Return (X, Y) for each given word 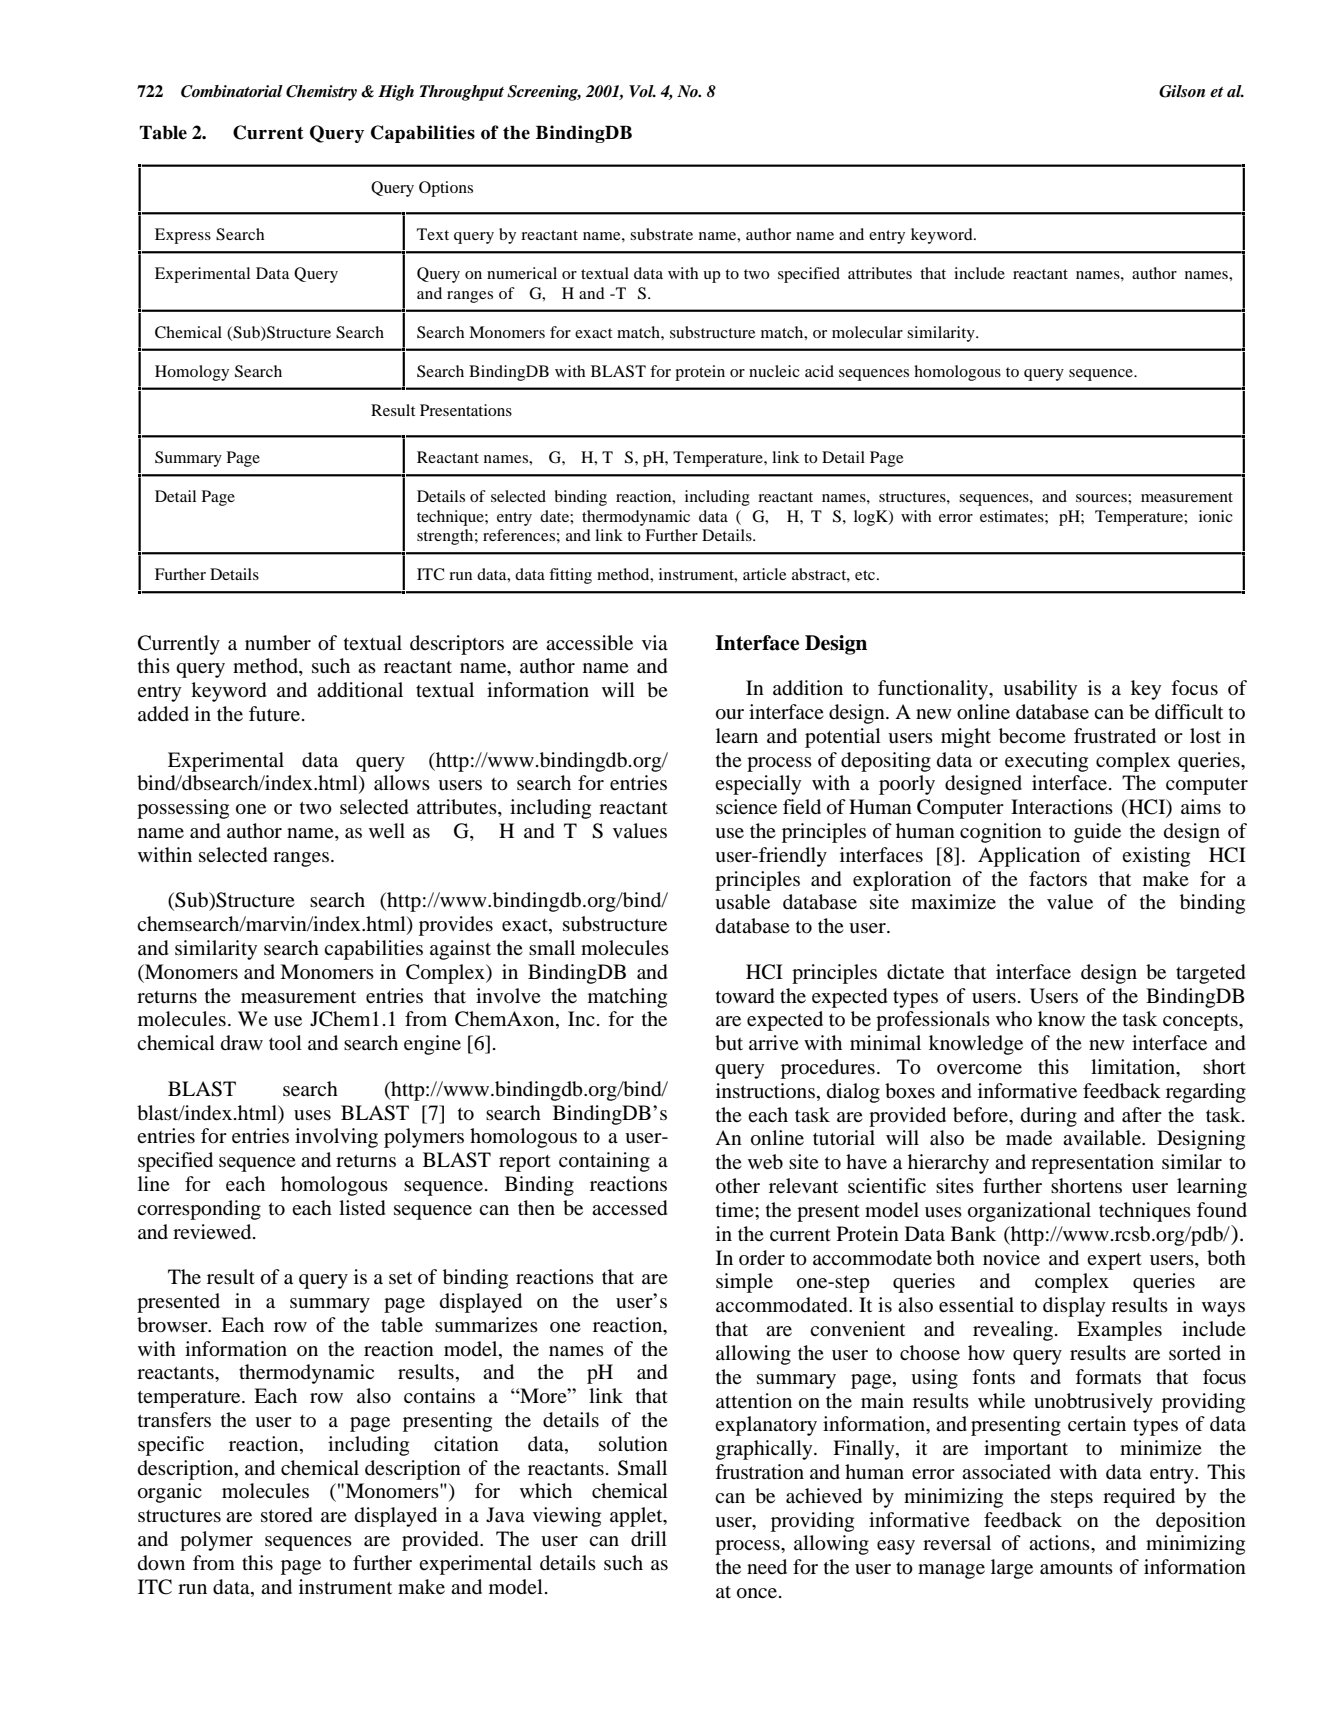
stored (287, 1515)
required (1139, 1498)
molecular (867, 332)
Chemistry (321, 93)
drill (649, 1539)
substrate (661, 234)
